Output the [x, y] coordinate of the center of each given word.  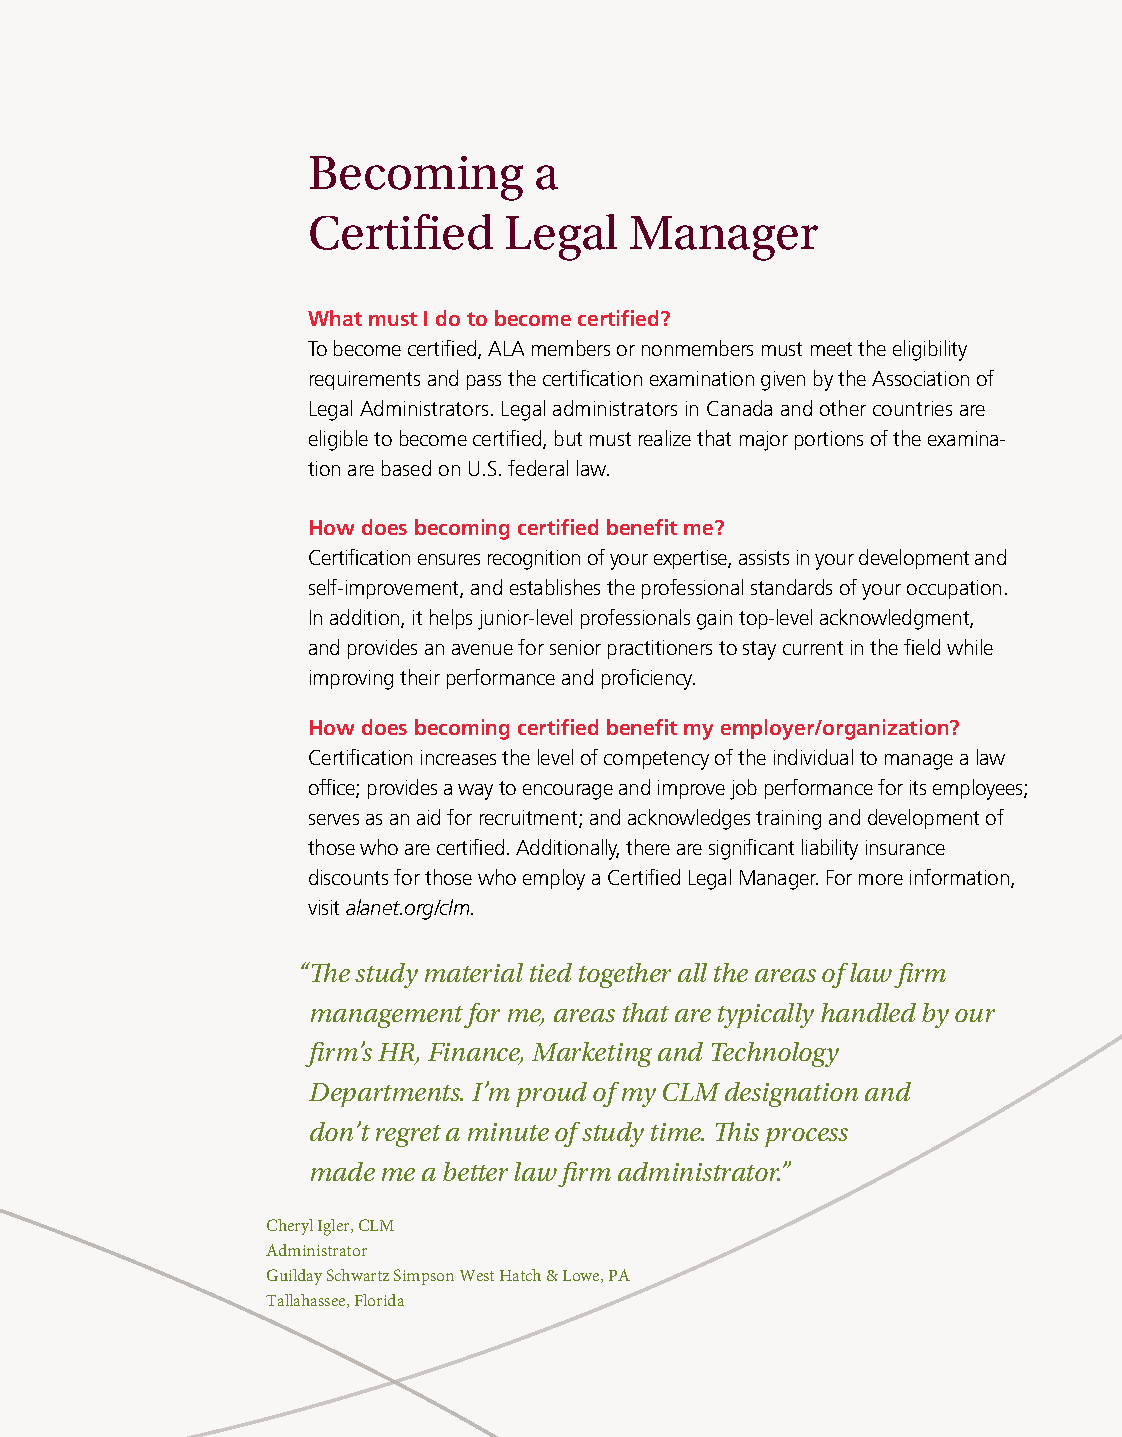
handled [868, 1012]
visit [323, 907]
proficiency [648, 679]
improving [351, 680]
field [922, 647]
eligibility [930, 350]
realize [665, 438]
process [806, 1137]
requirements [365, 380]
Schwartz [358, 1275]
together [625, 975]
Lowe [582, 1276]
